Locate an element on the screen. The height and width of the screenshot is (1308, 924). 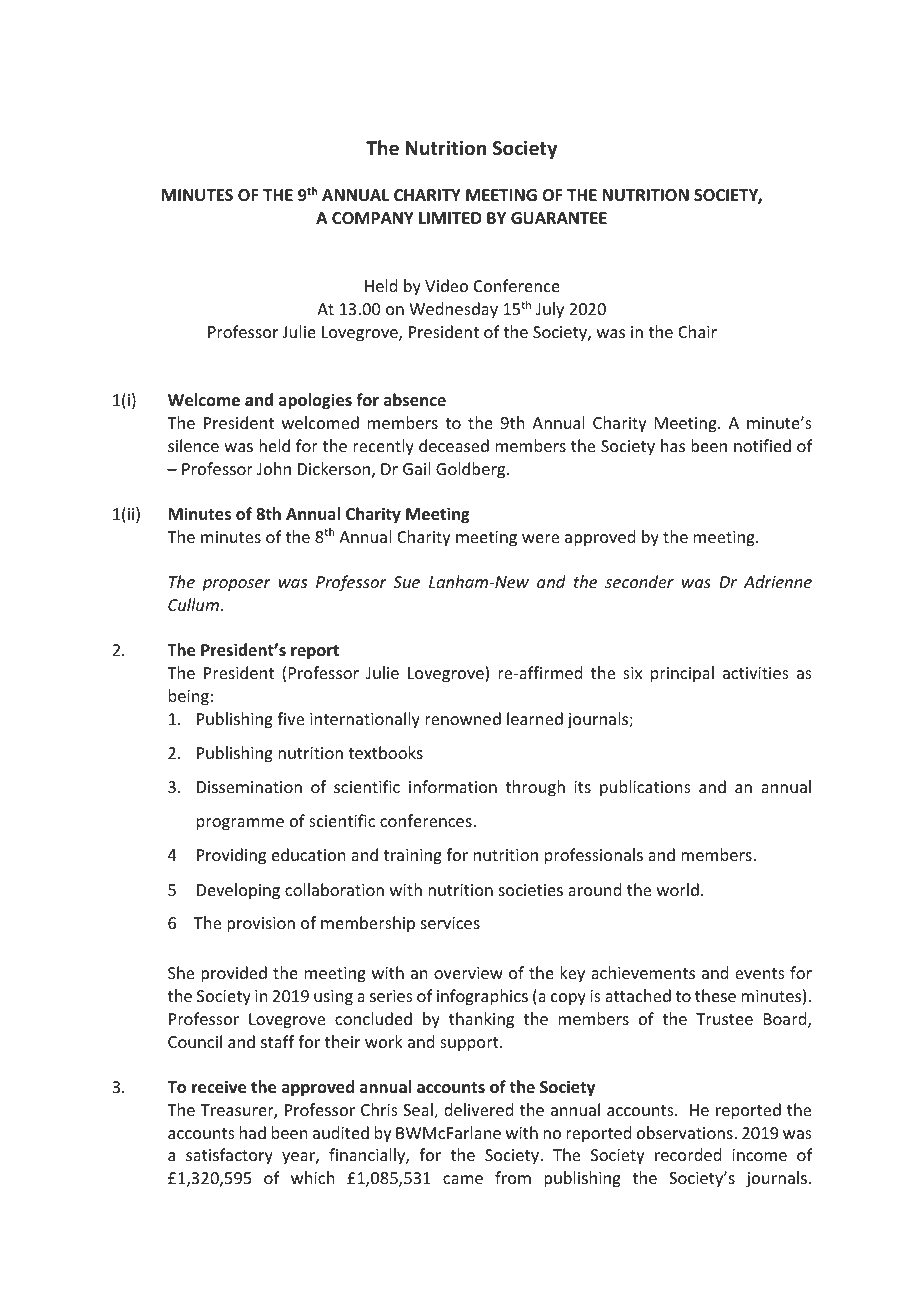
COMPANY is located at coordinates (373, 218).
